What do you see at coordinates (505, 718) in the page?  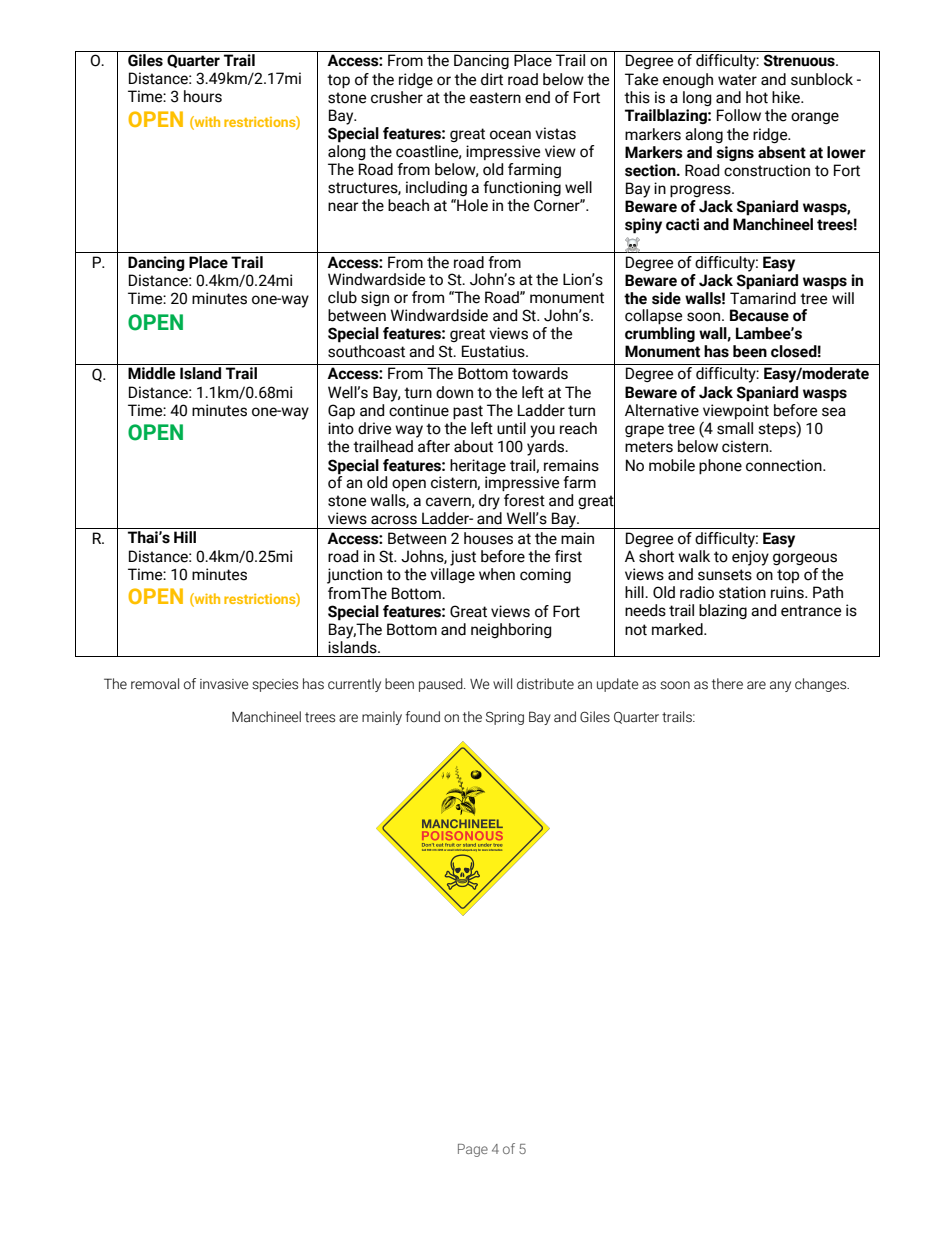 I see `Spring` at bounding box center [505, 718].
